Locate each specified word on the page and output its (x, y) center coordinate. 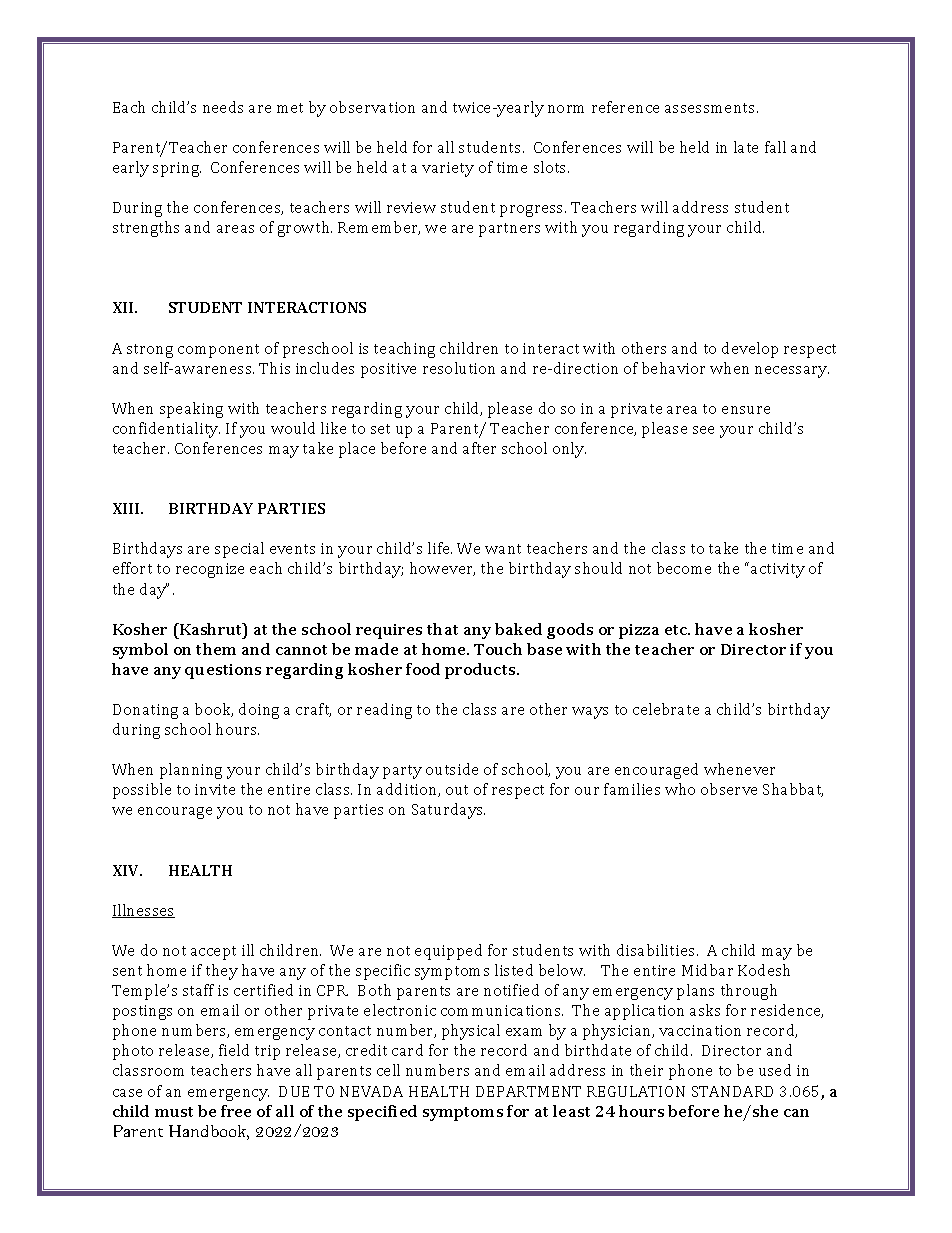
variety (448, 169)
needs (223, 107)
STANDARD (732, 1091)
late (746, 147)
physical (471, 1032)
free (236, 1111)
